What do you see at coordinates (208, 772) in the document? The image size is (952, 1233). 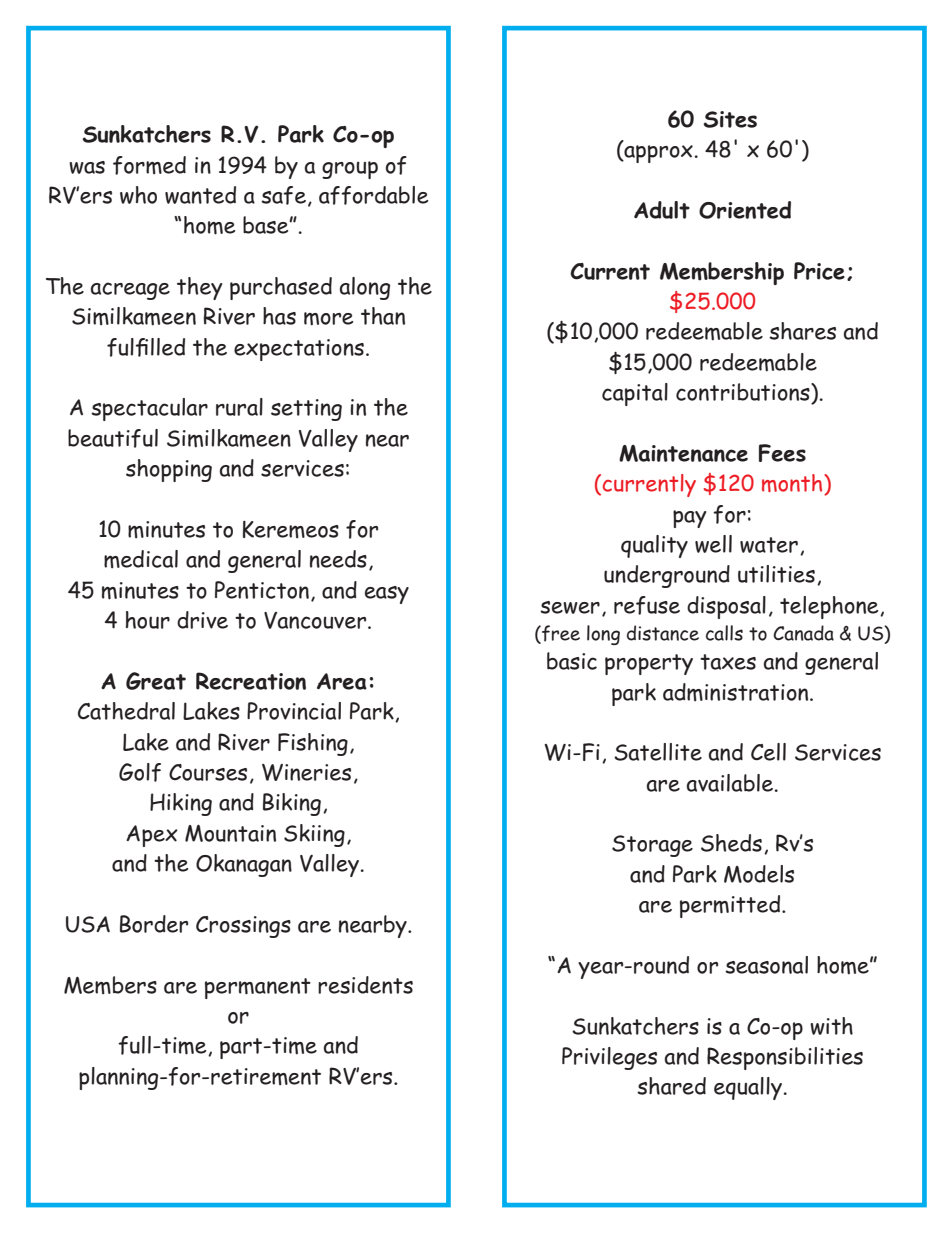 I see `Courses` at bounding box center [208, 772].
